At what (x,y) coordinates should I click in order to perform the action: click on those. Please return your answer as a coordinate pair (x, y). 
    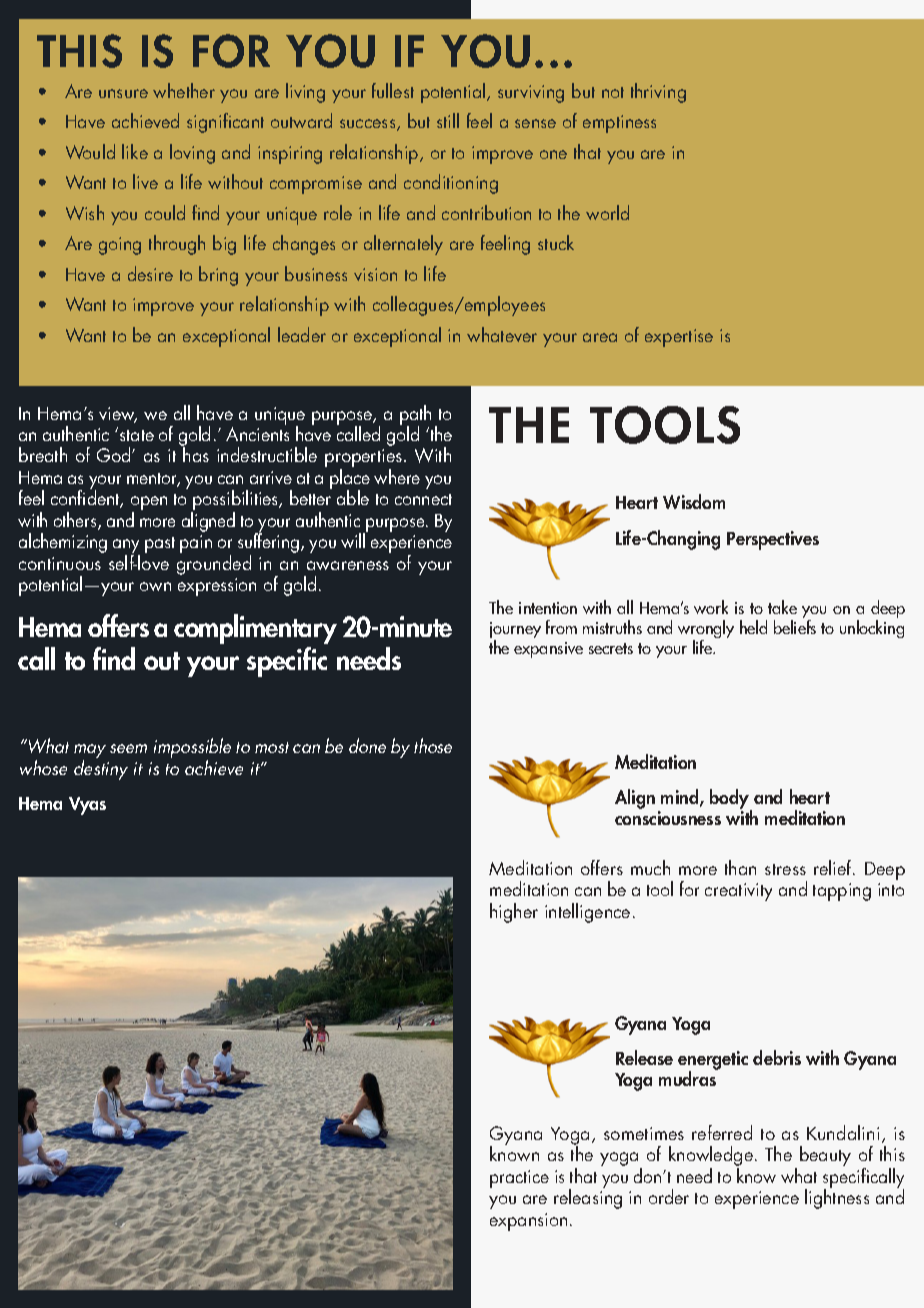
    Looking at the image, I should click on (433, 745).
